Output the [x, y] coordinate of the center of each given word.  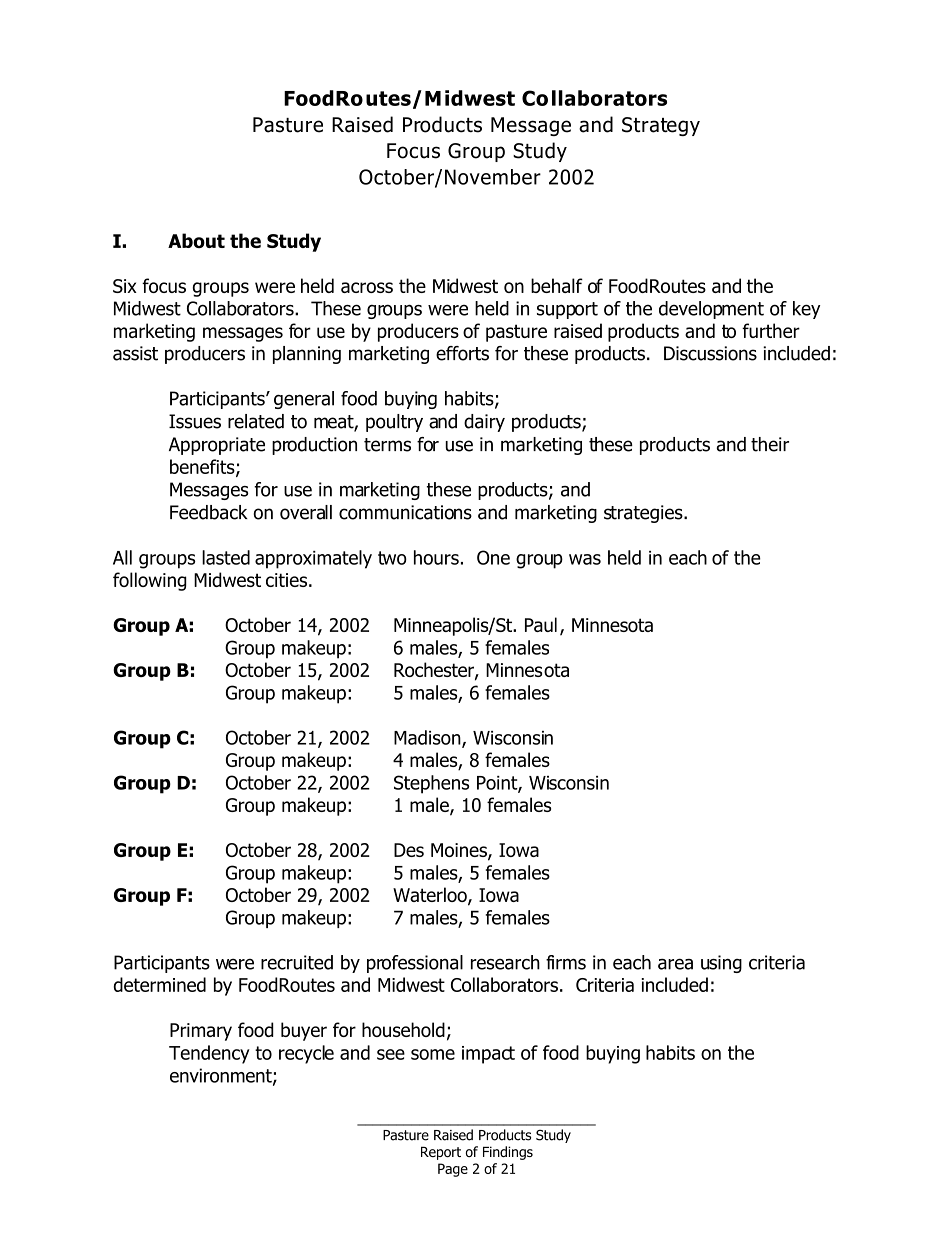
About [196, 240]
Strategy [661, 126]
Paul [541, 624]
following [150, 581]
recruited [297, 962]
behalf [557, 285]
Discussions [710, 353]
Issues [195, 421]
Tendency [209, 1054]
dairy [484, 423]
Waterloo [431, 896]
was [585, 559]
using [721, 964]
